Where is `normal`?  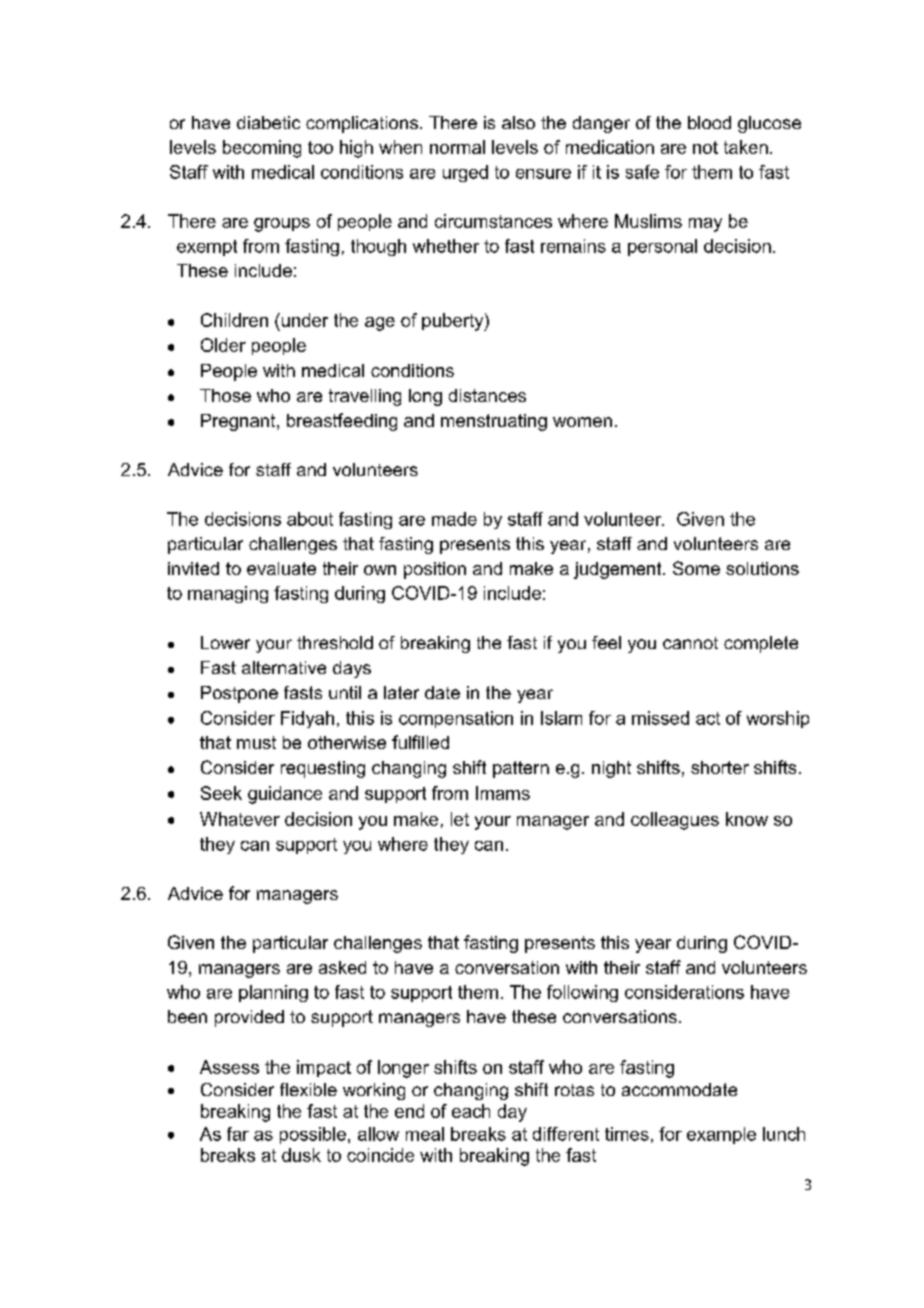 normal is located at coordinates (457, 147).
